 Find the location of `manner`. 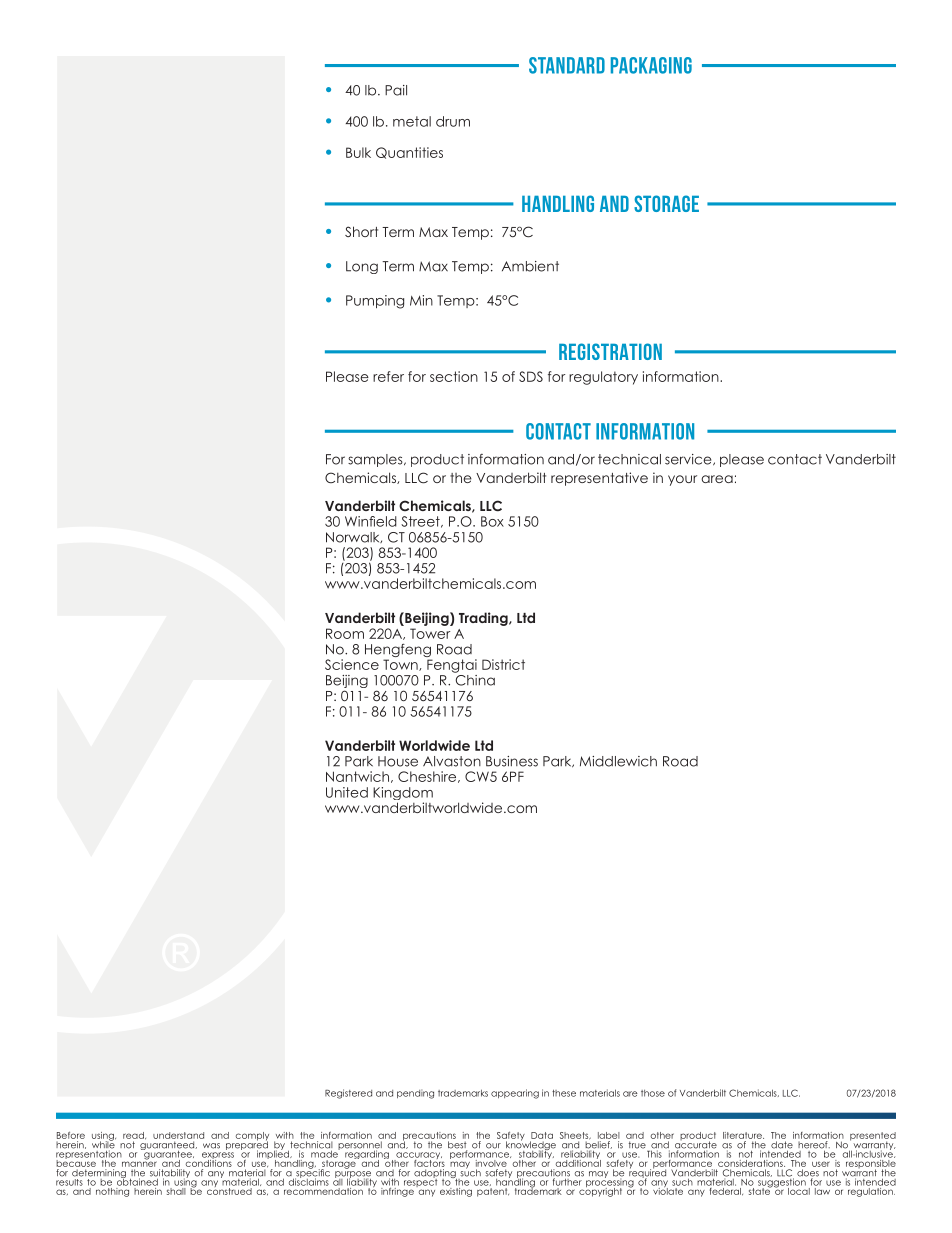

manner is located at coordinates (139, 1163).
